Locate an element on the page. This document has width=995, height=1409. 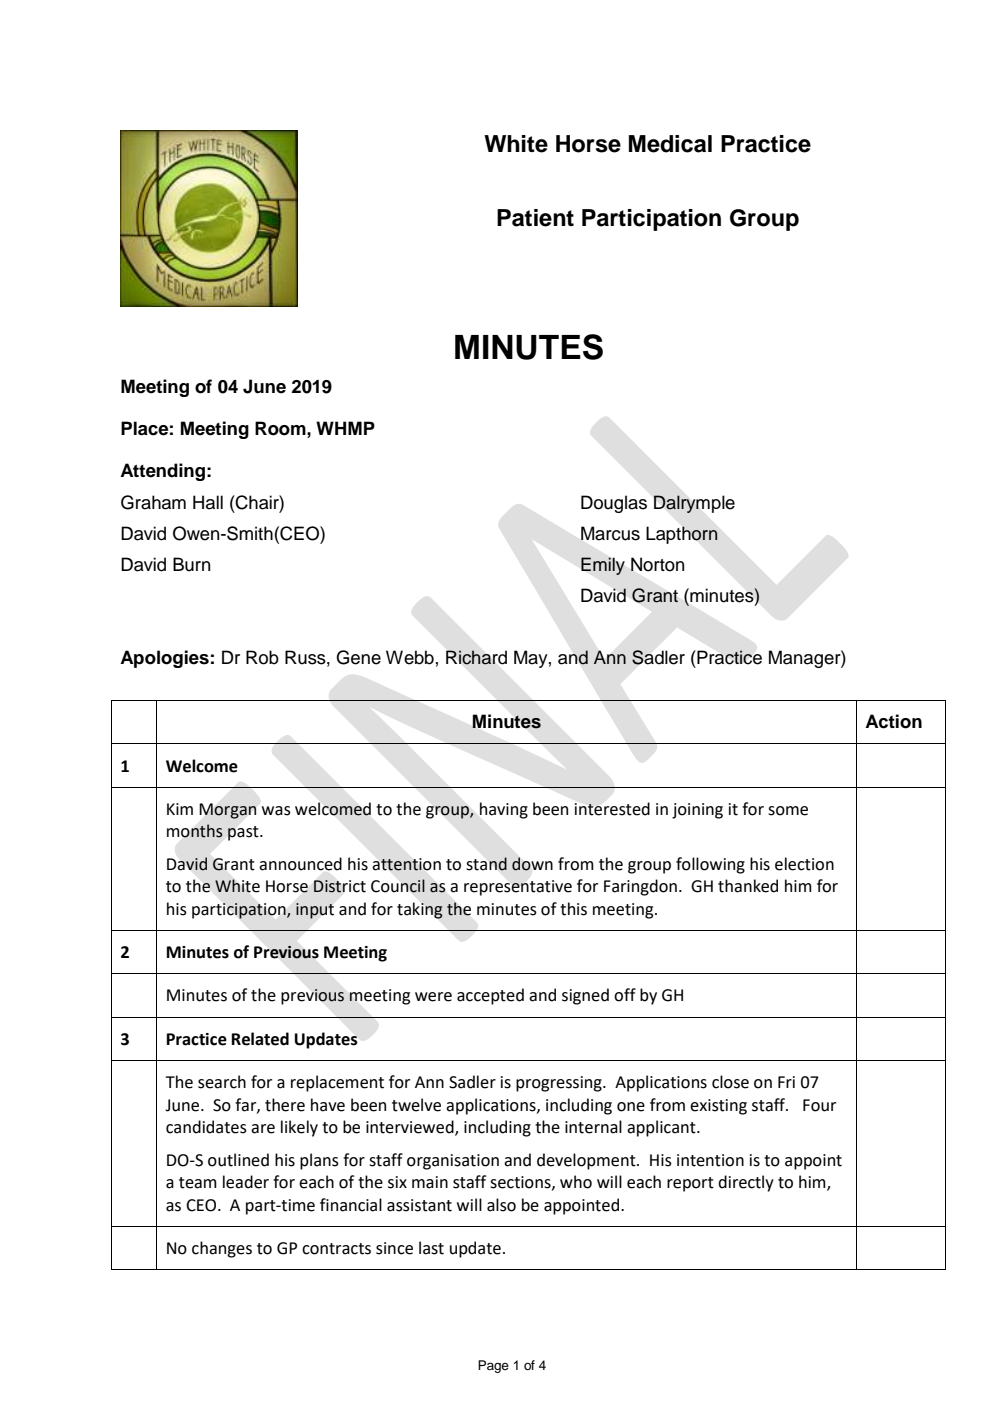
Douglas is located at coordinates (614, 504).
